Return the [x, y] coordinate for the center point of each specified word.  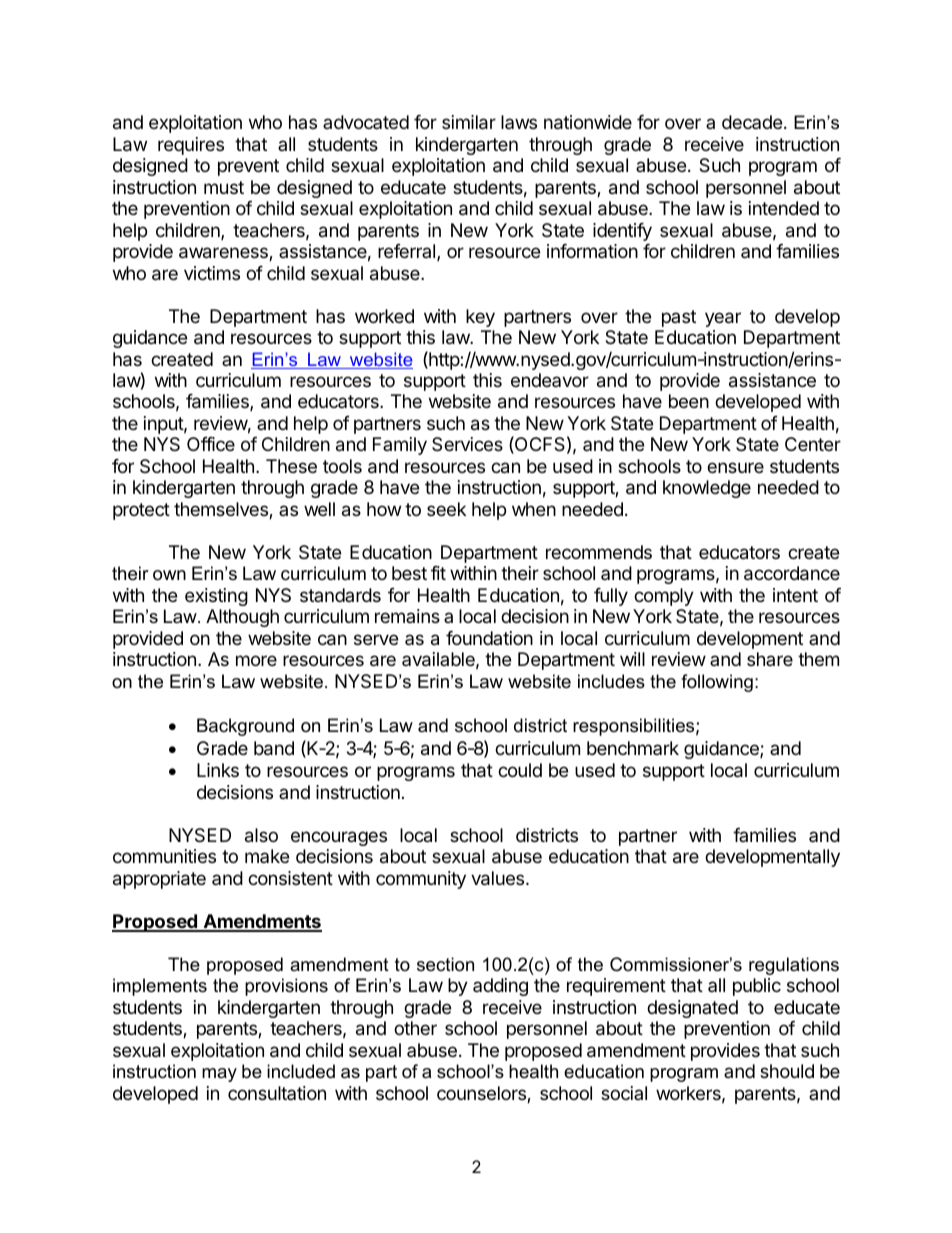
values [499, 878]
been [689, 401]
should [787, 1071]
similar [469, 122]
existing [216, 597]
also [261, 835]
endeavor [550, 380]
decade [752, 122]
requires [191, 146]
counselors [482, 1094]
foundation [489, 638]
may [219, 1075]
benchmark [633, 748]
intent [795, 595]
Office [211, 444]
